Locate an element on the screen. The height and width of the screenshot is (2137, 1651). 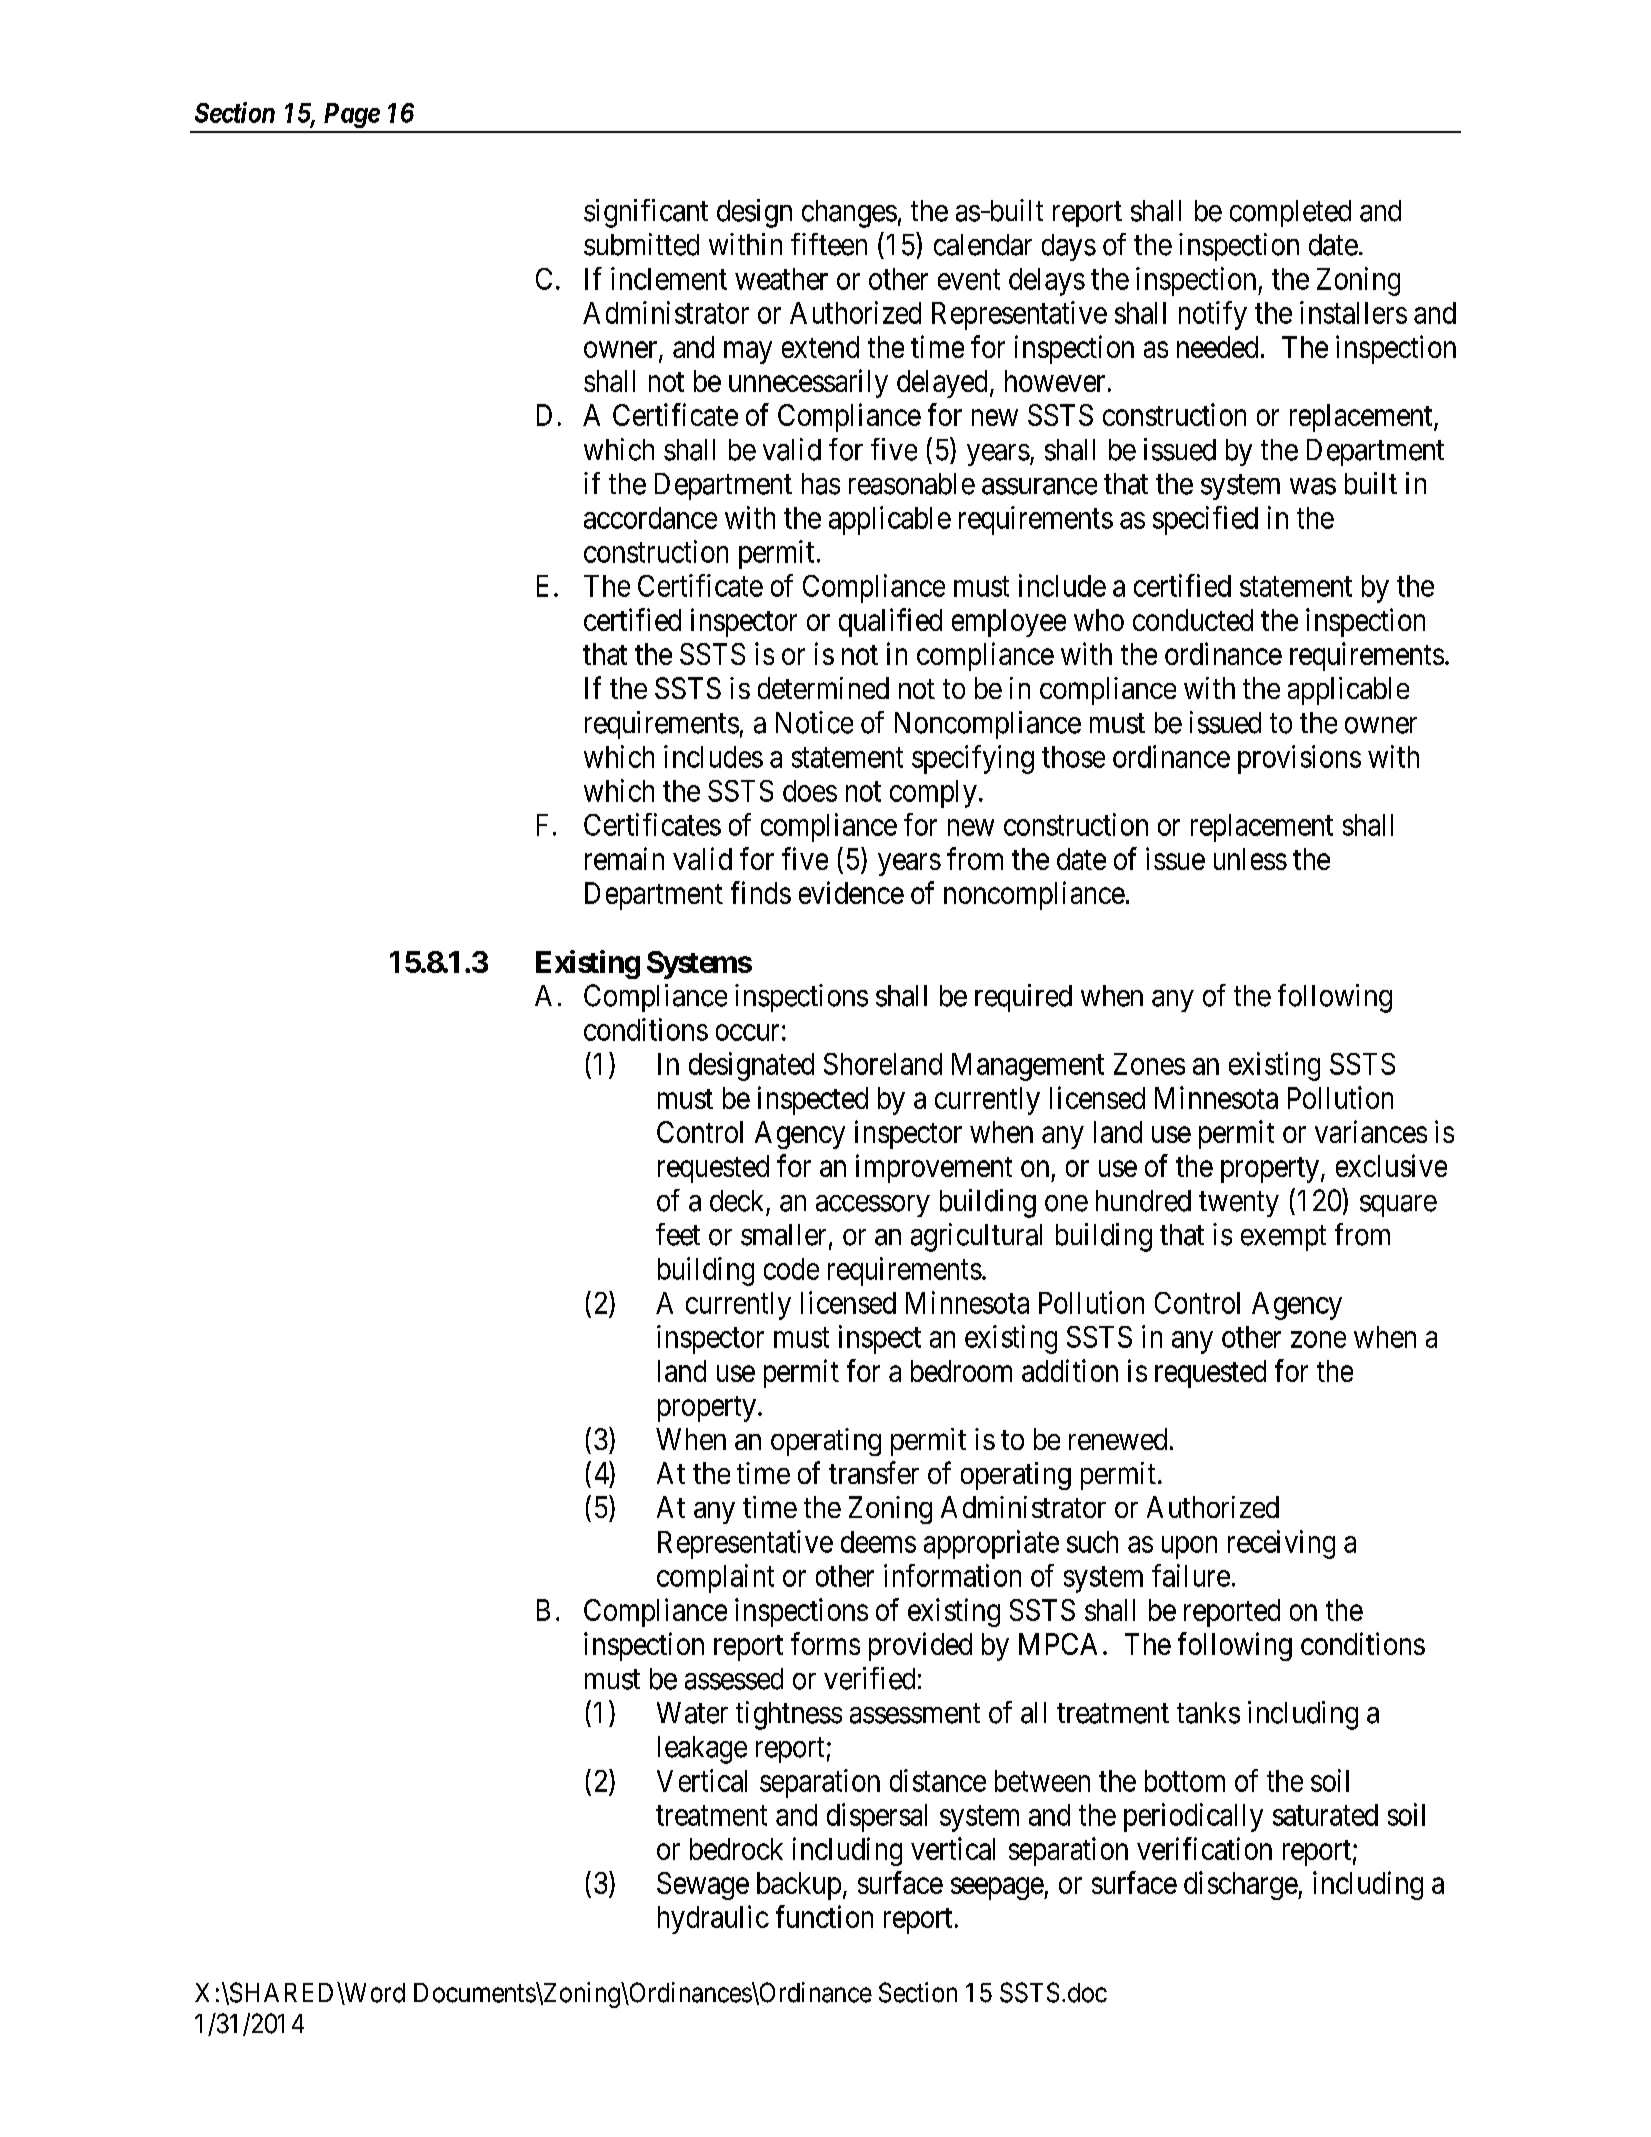
delays is located at coordinates (1047, 282).
